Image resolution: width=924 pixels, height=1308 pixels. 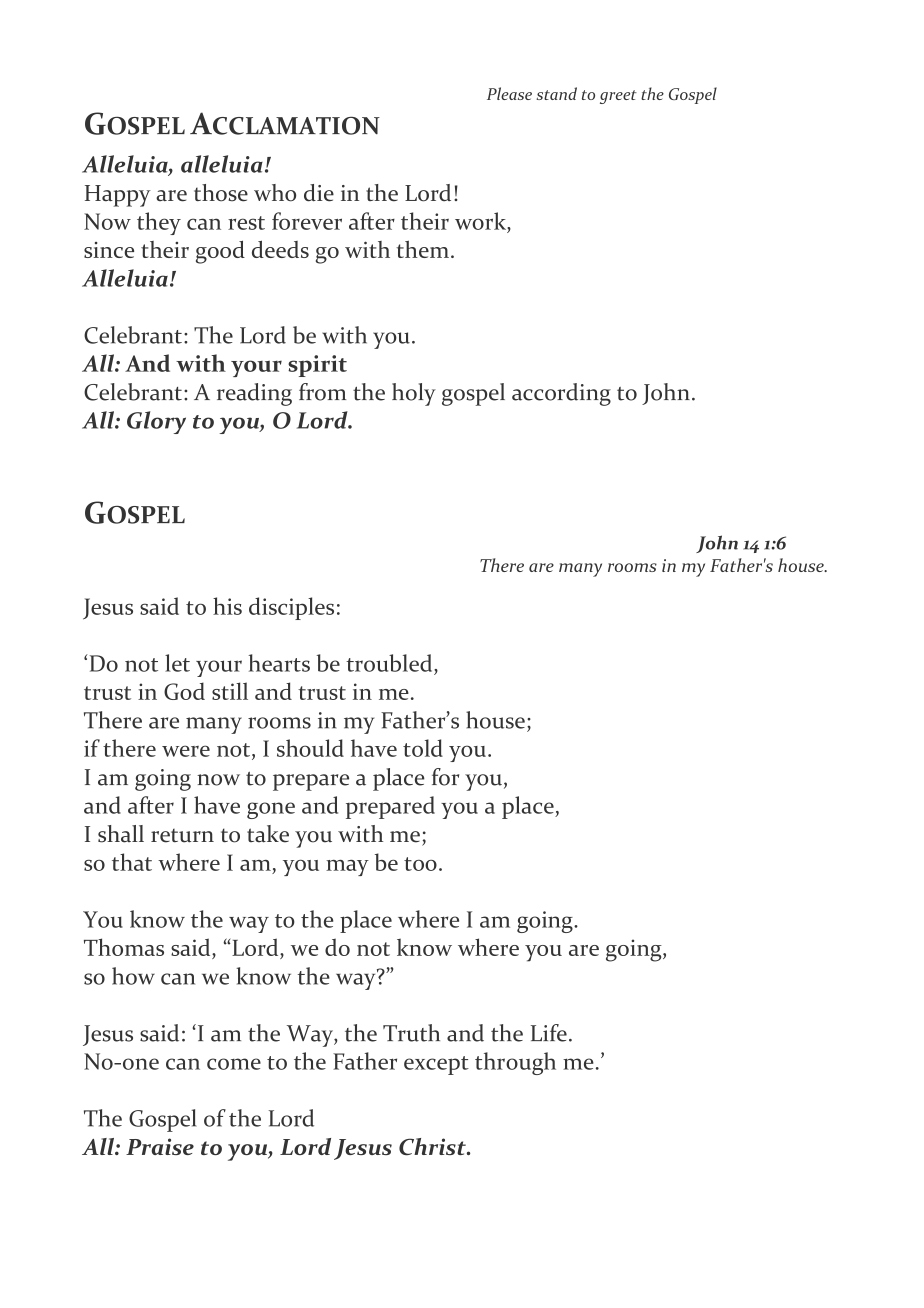 What do you see at coordinates (221, 193) in the screenshot?
I see `those` at bounding box center [221, 193].
